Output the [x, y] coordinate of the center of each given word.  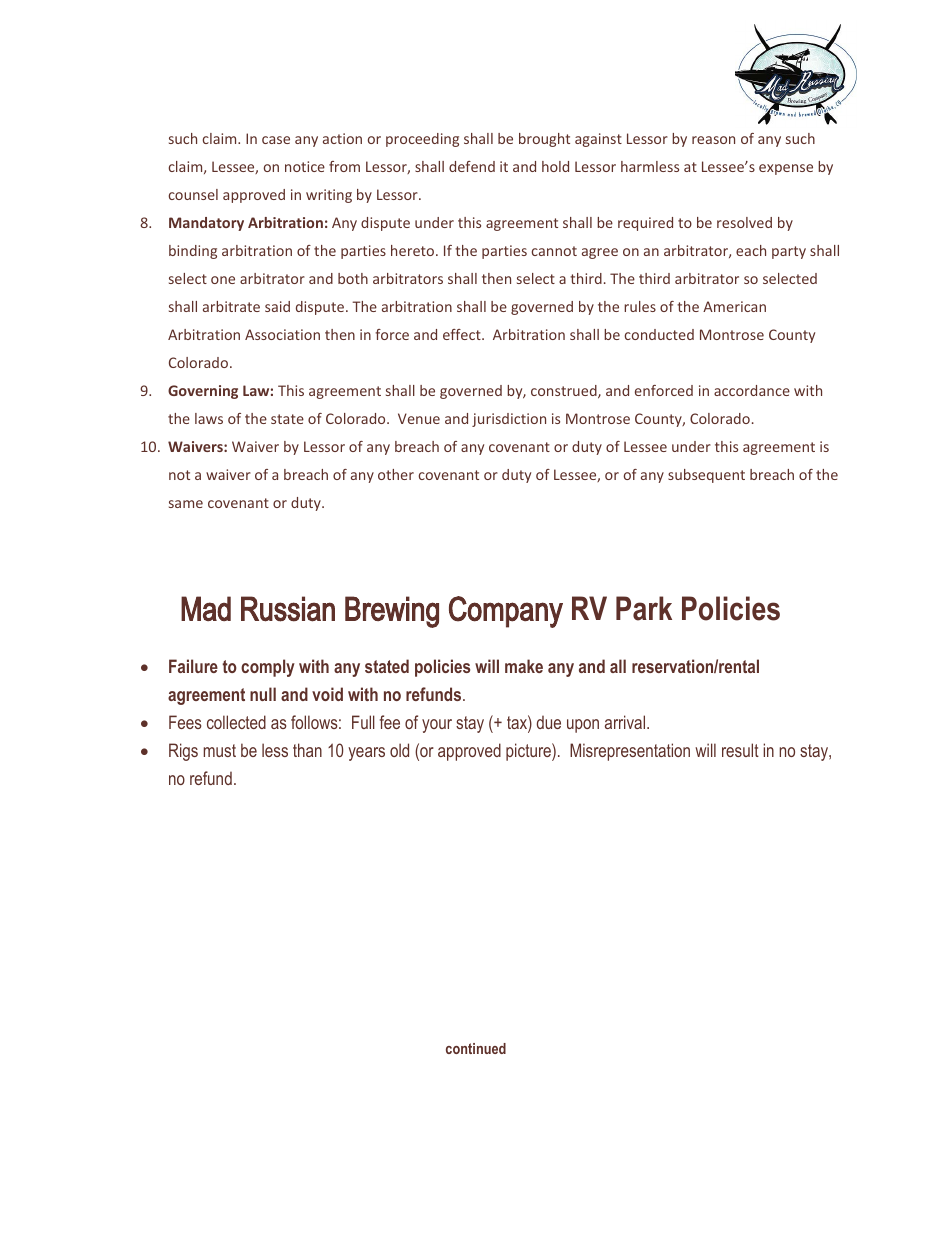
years [366, 754]
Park [644, 608]
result [740, 750]
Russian [288, 609]
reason [713, 140]
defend [472, 166]
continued [476, 1048]
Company [506, 612]
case [276, 140]
